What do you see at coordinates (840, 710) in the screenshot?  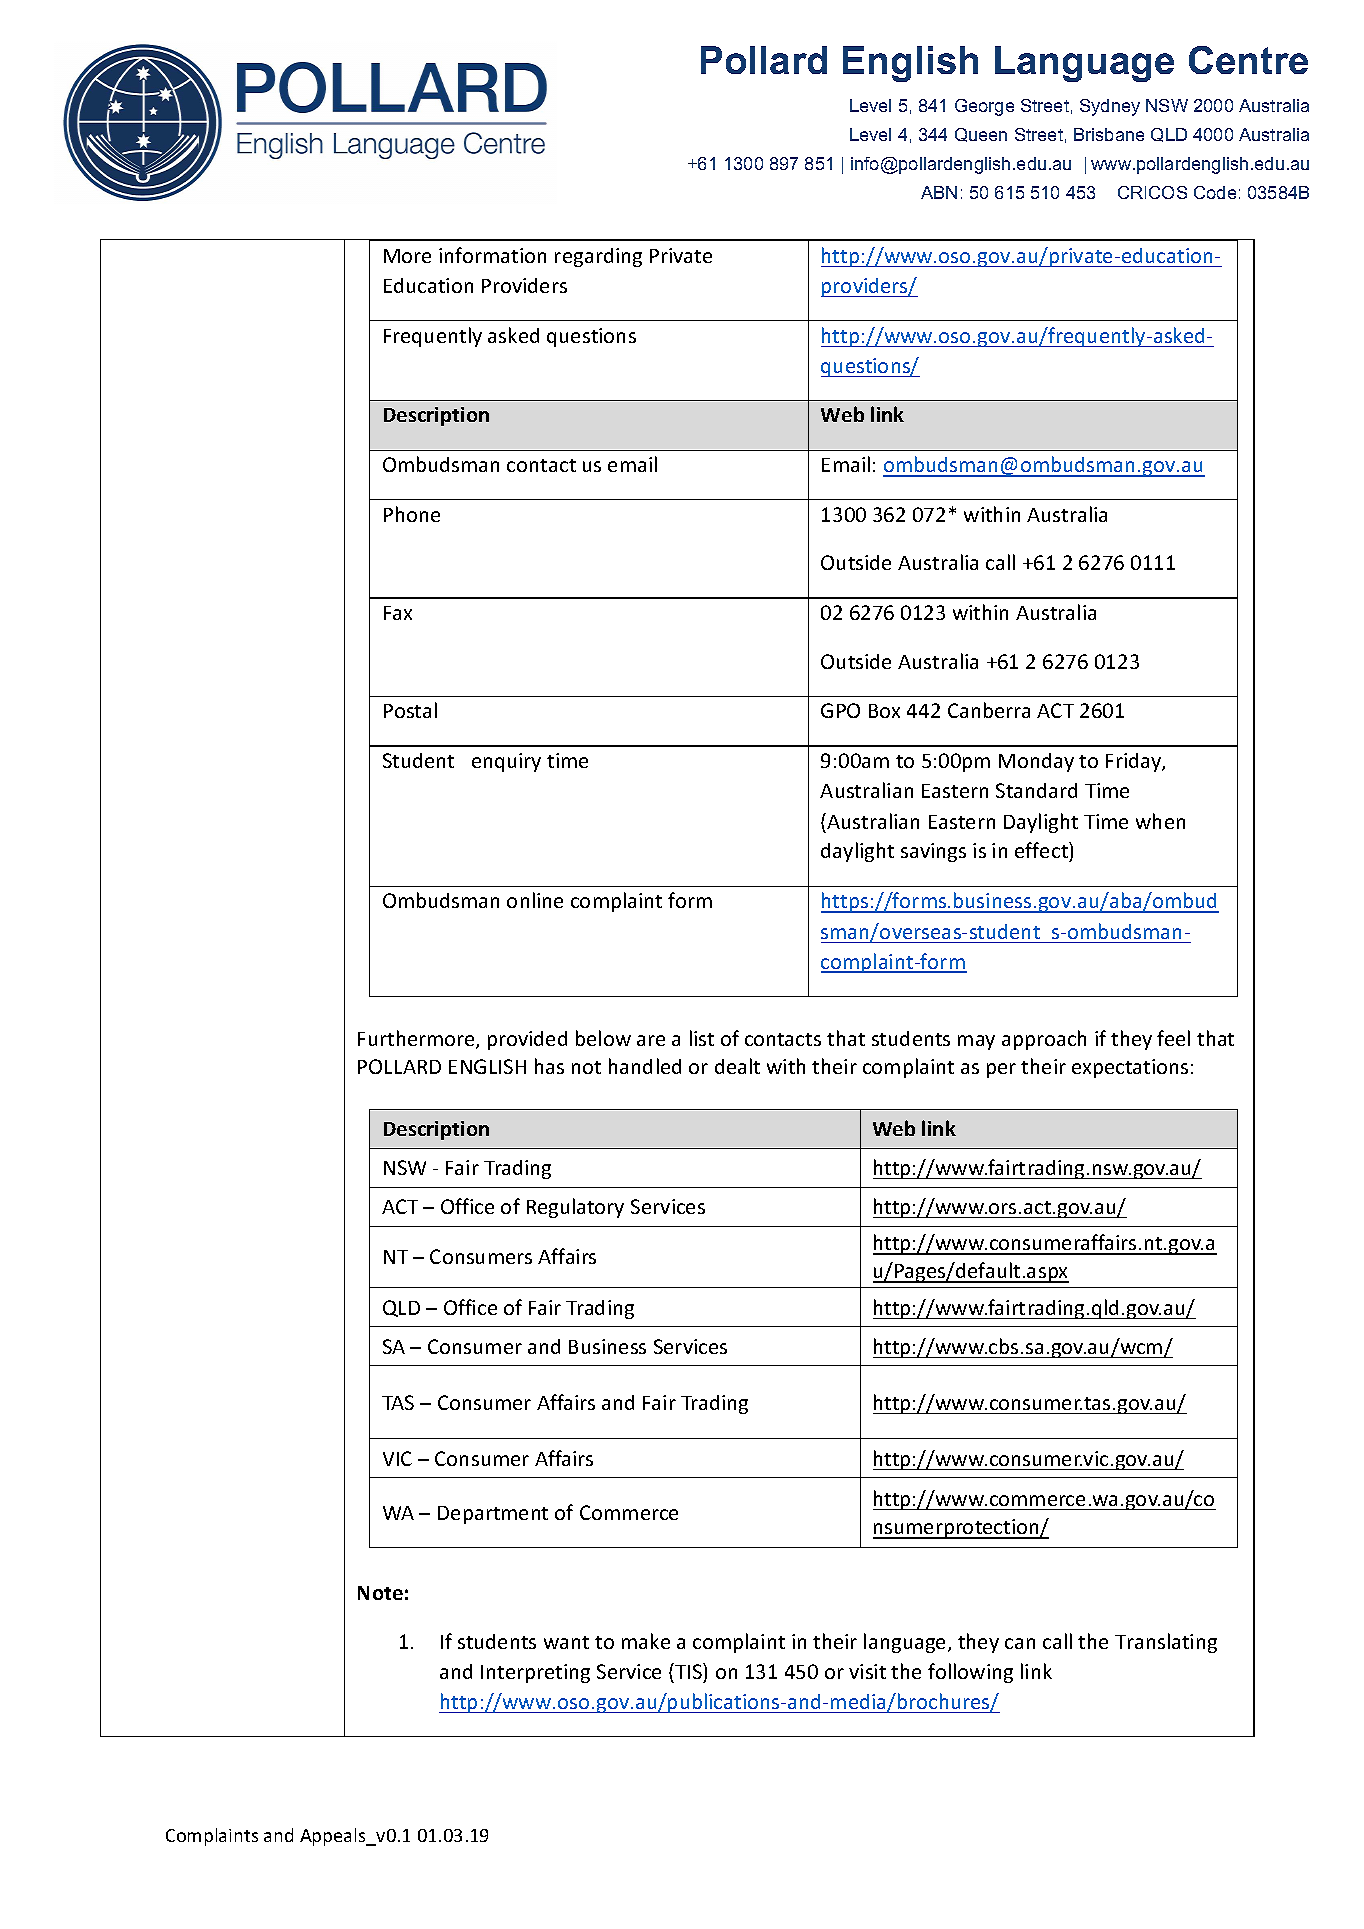 I see `GPO` at bounding box center [840, 710].
